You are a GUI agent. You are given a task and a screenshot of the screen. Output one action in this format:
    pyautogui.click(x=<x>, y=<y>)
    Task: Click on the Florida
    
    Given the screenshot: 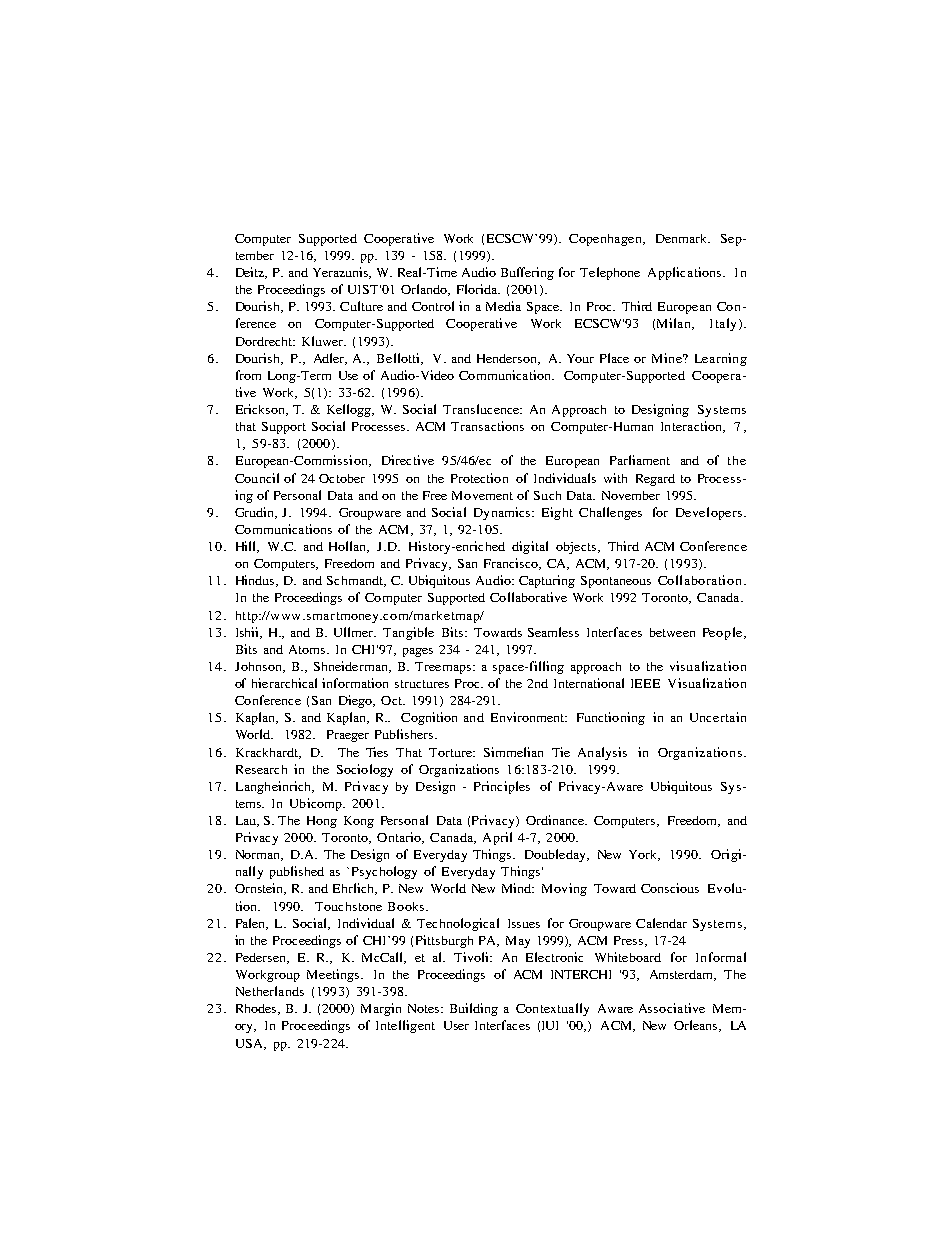 What is the action you would take?
    pyautogui.click(x=478, y=289)
